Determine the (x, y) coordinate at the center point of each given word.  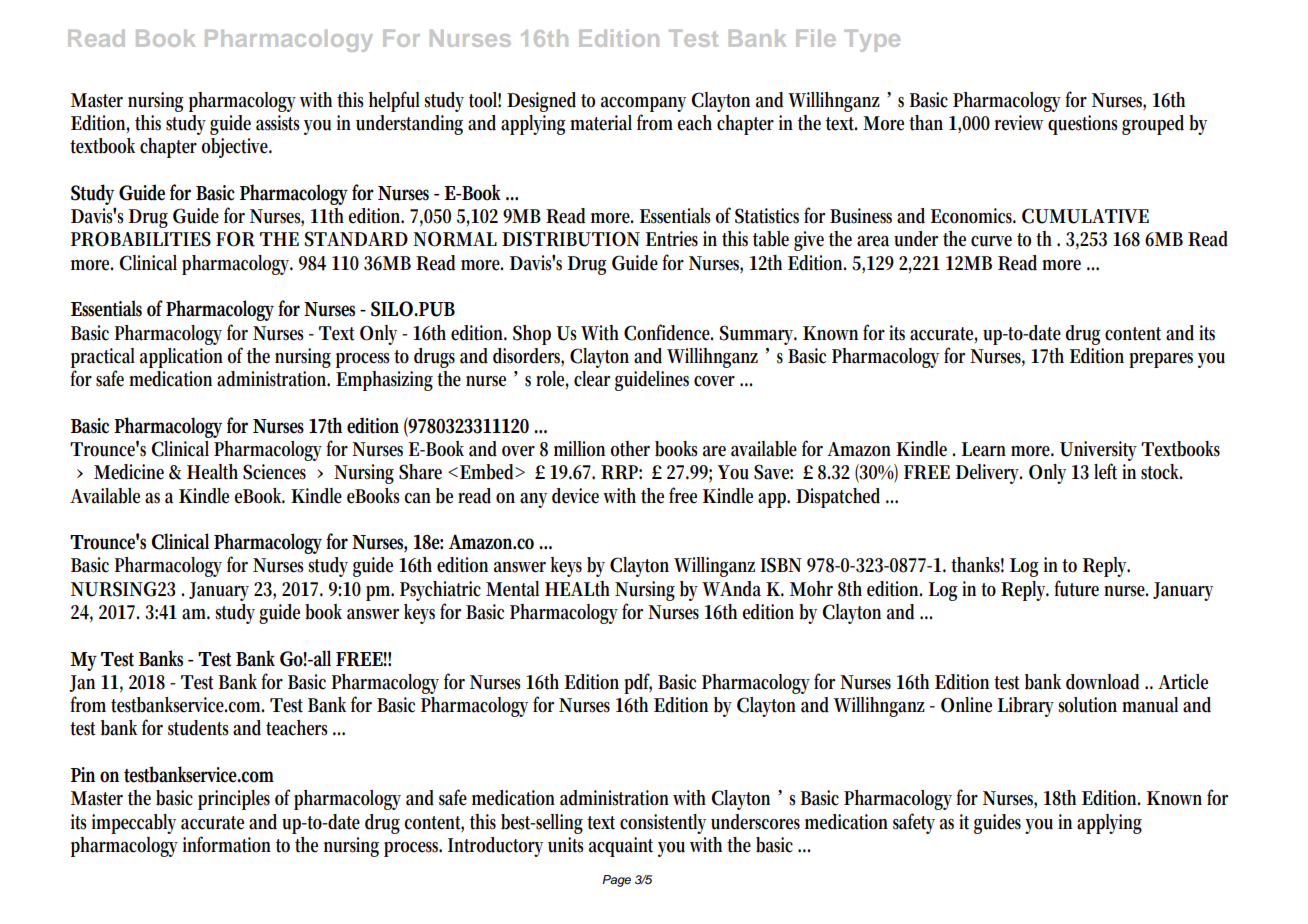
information (227, 844)
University (1098, 451)
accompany (643, 104)
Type (872, 41)
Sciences (274, 472)
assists (277, 123)
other (630, 449)
